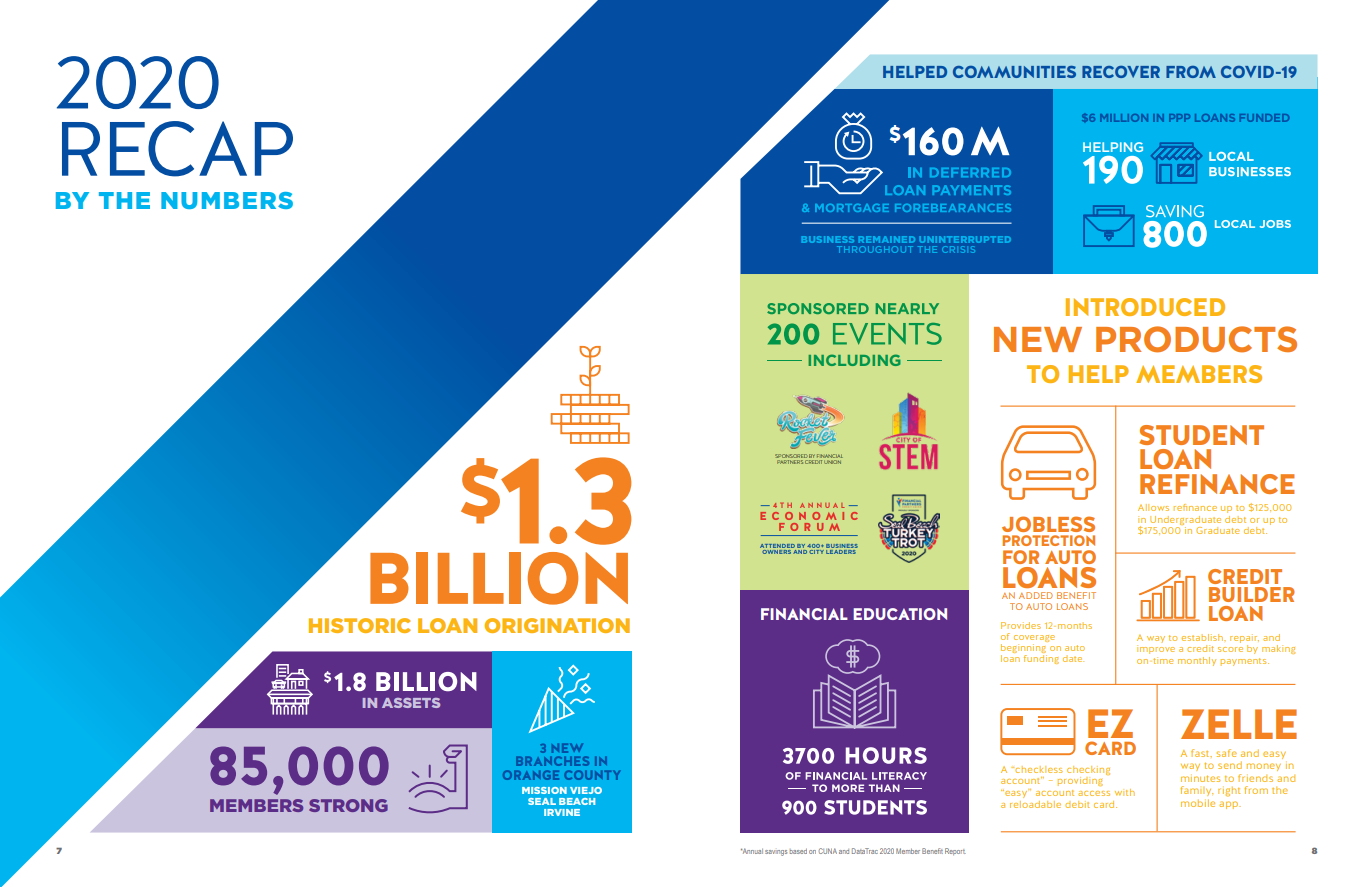  What do you see at coordinates (348, 805) in the document?
I see `STRONG` at bounding box center [348, 805].
